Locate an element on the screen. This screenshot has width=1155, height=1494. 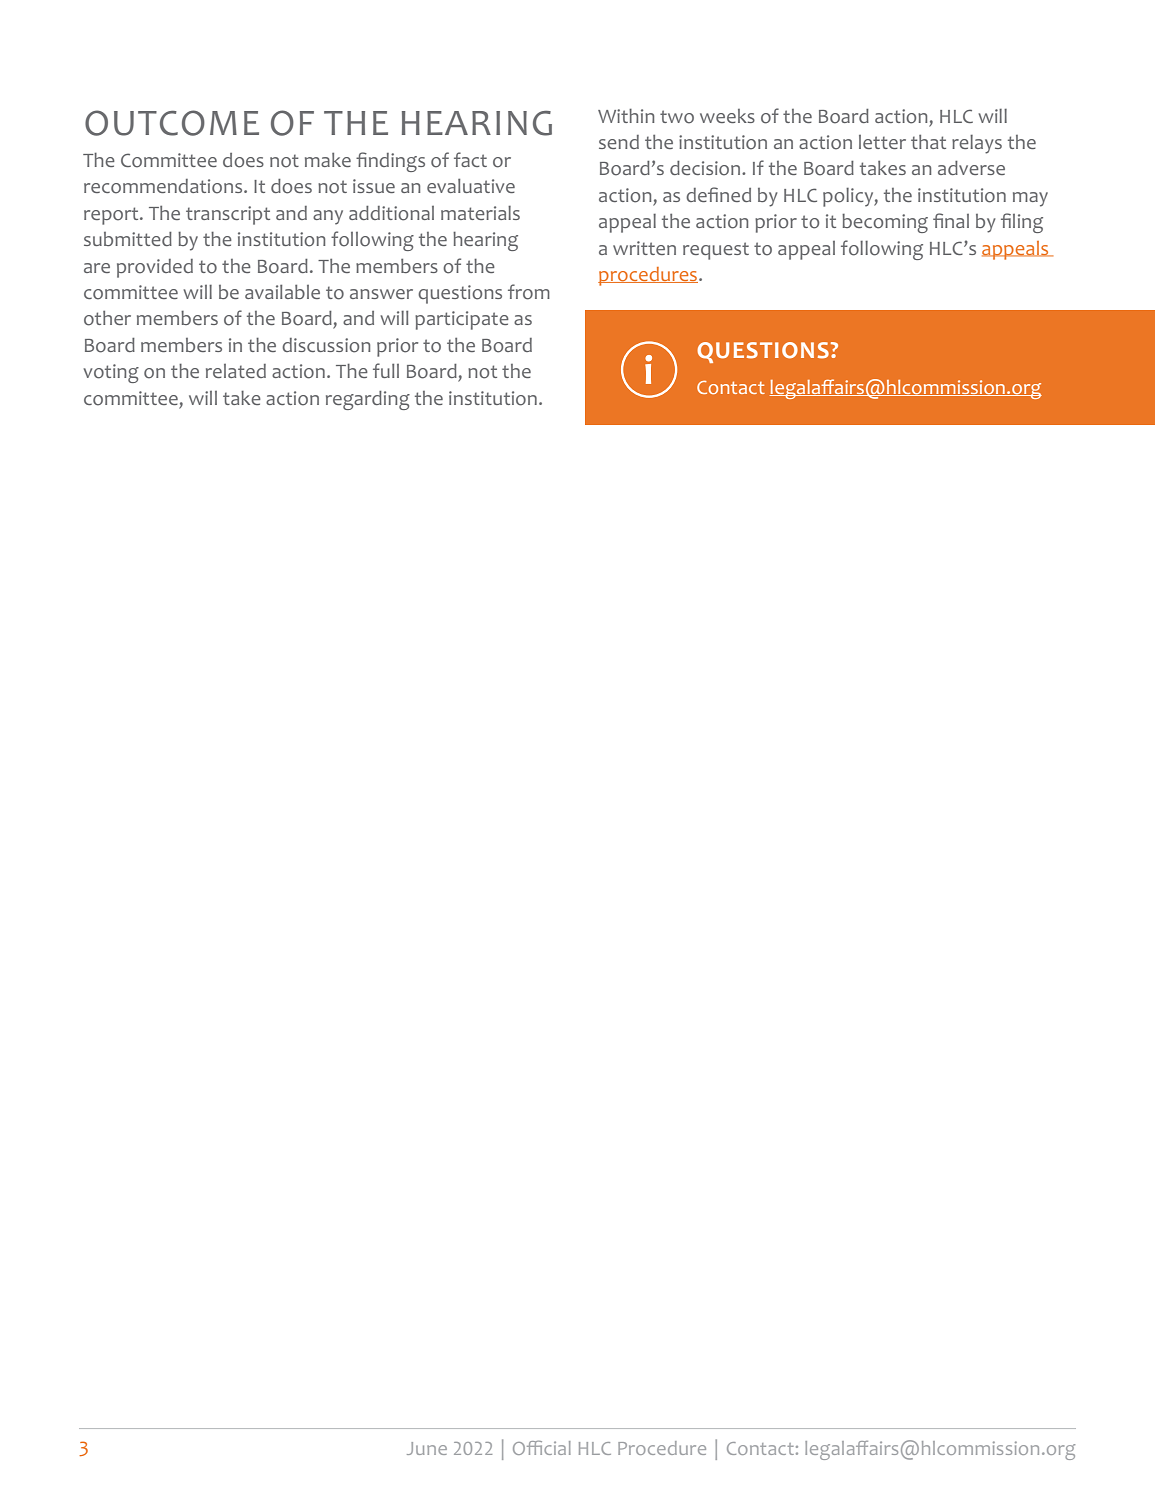
send is located at coordinates (619, 142).
